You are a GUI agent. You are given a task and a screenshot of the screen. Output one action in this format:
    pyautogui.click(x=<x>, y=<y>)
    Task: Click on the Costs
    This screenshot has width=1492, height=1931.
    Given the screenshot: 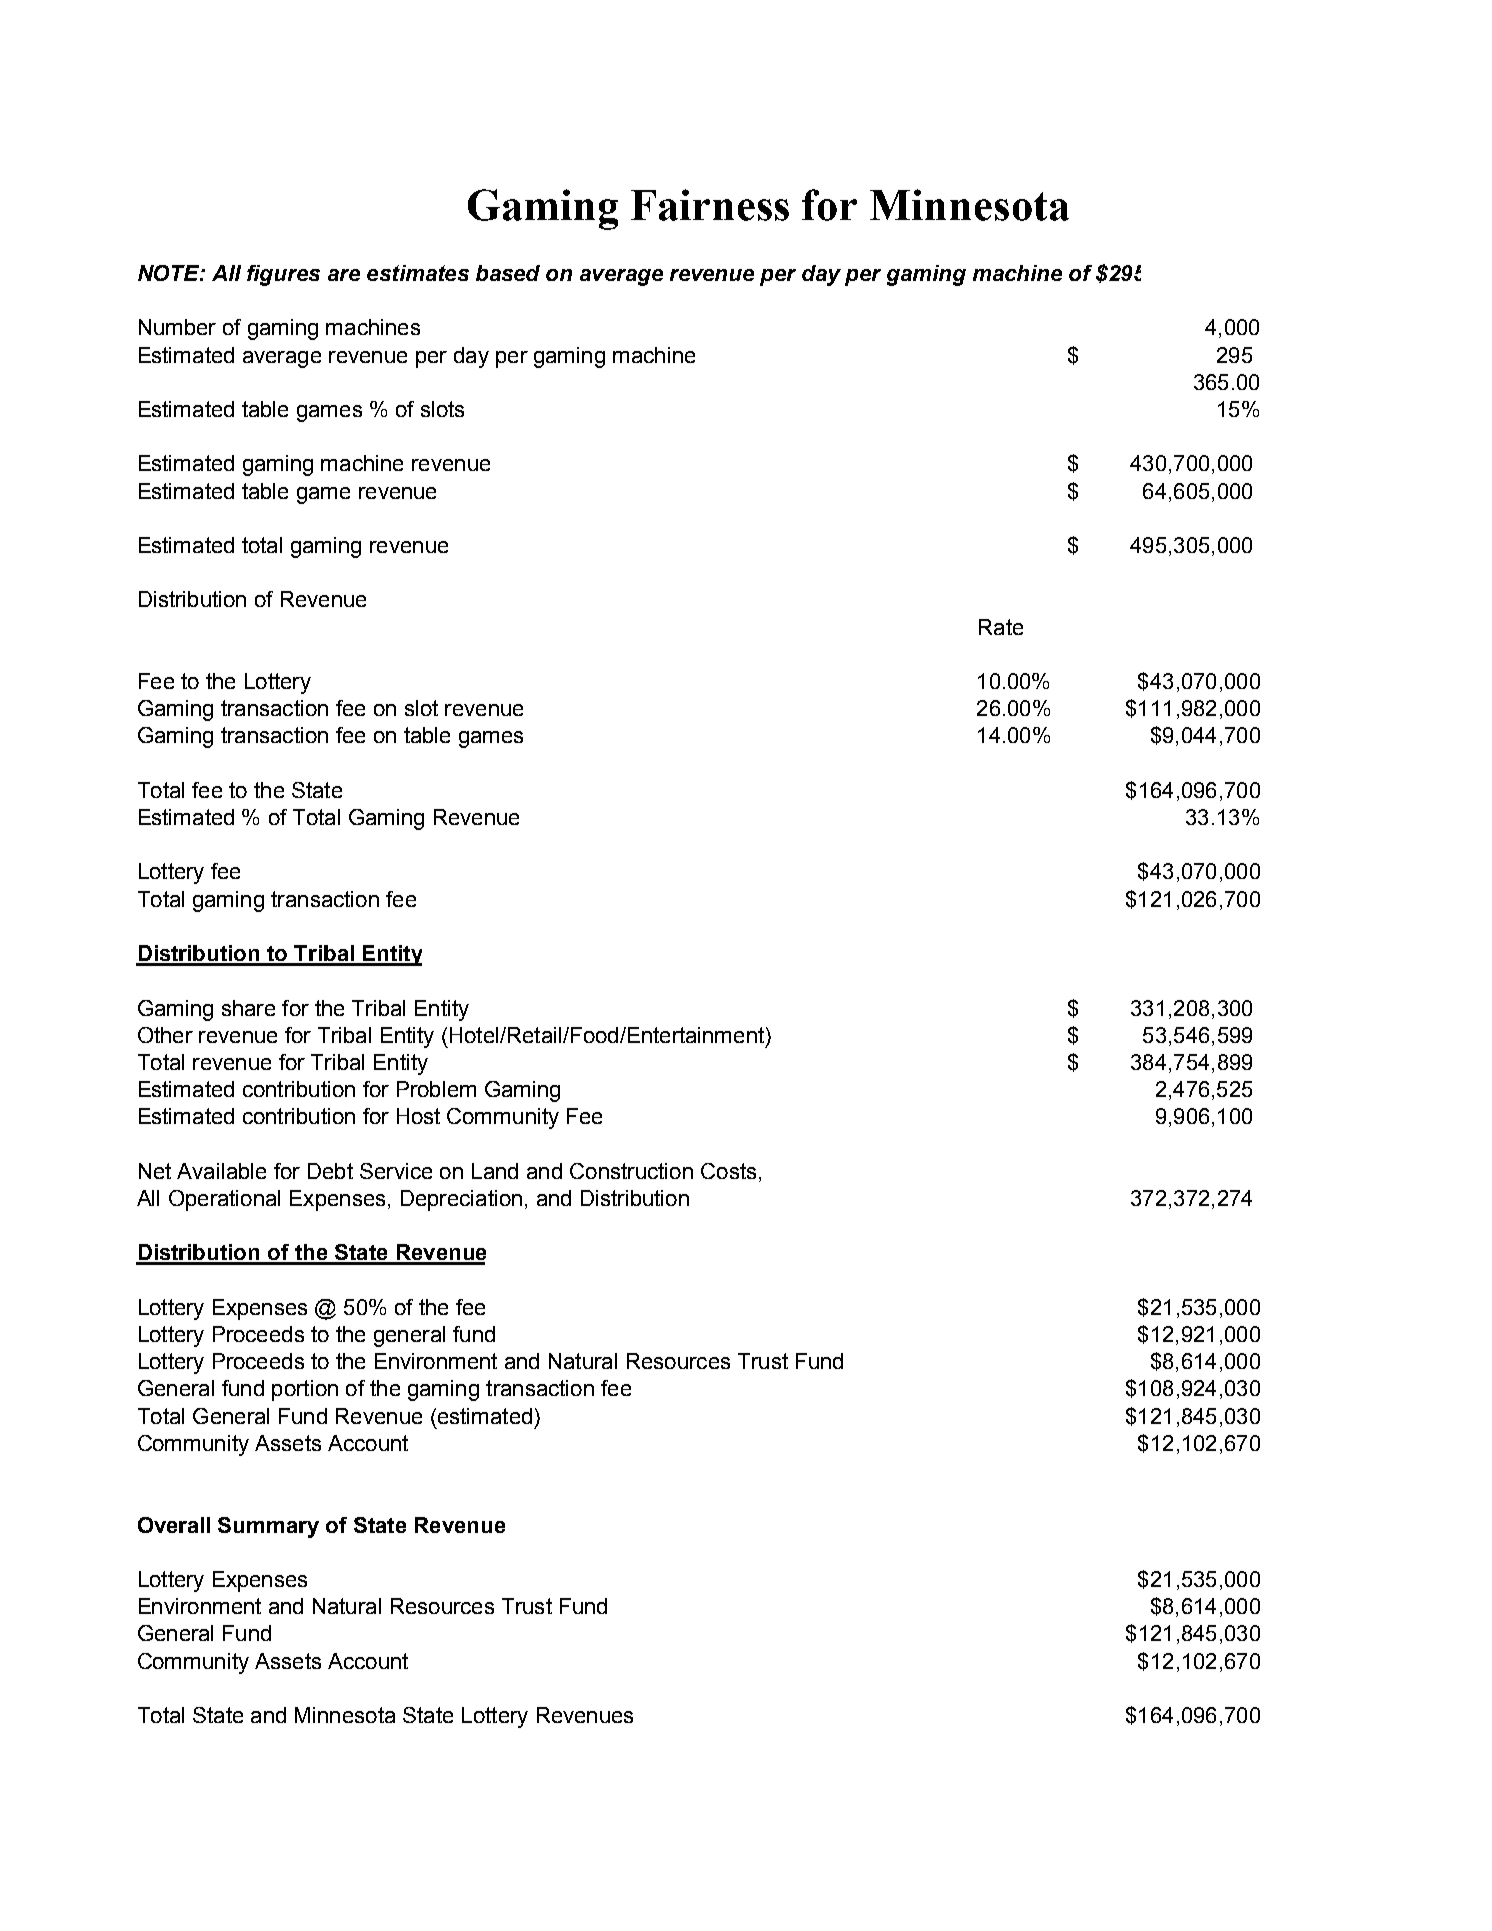 What is the action you would take?
    pyautogui.click(x=728, y=1171)
